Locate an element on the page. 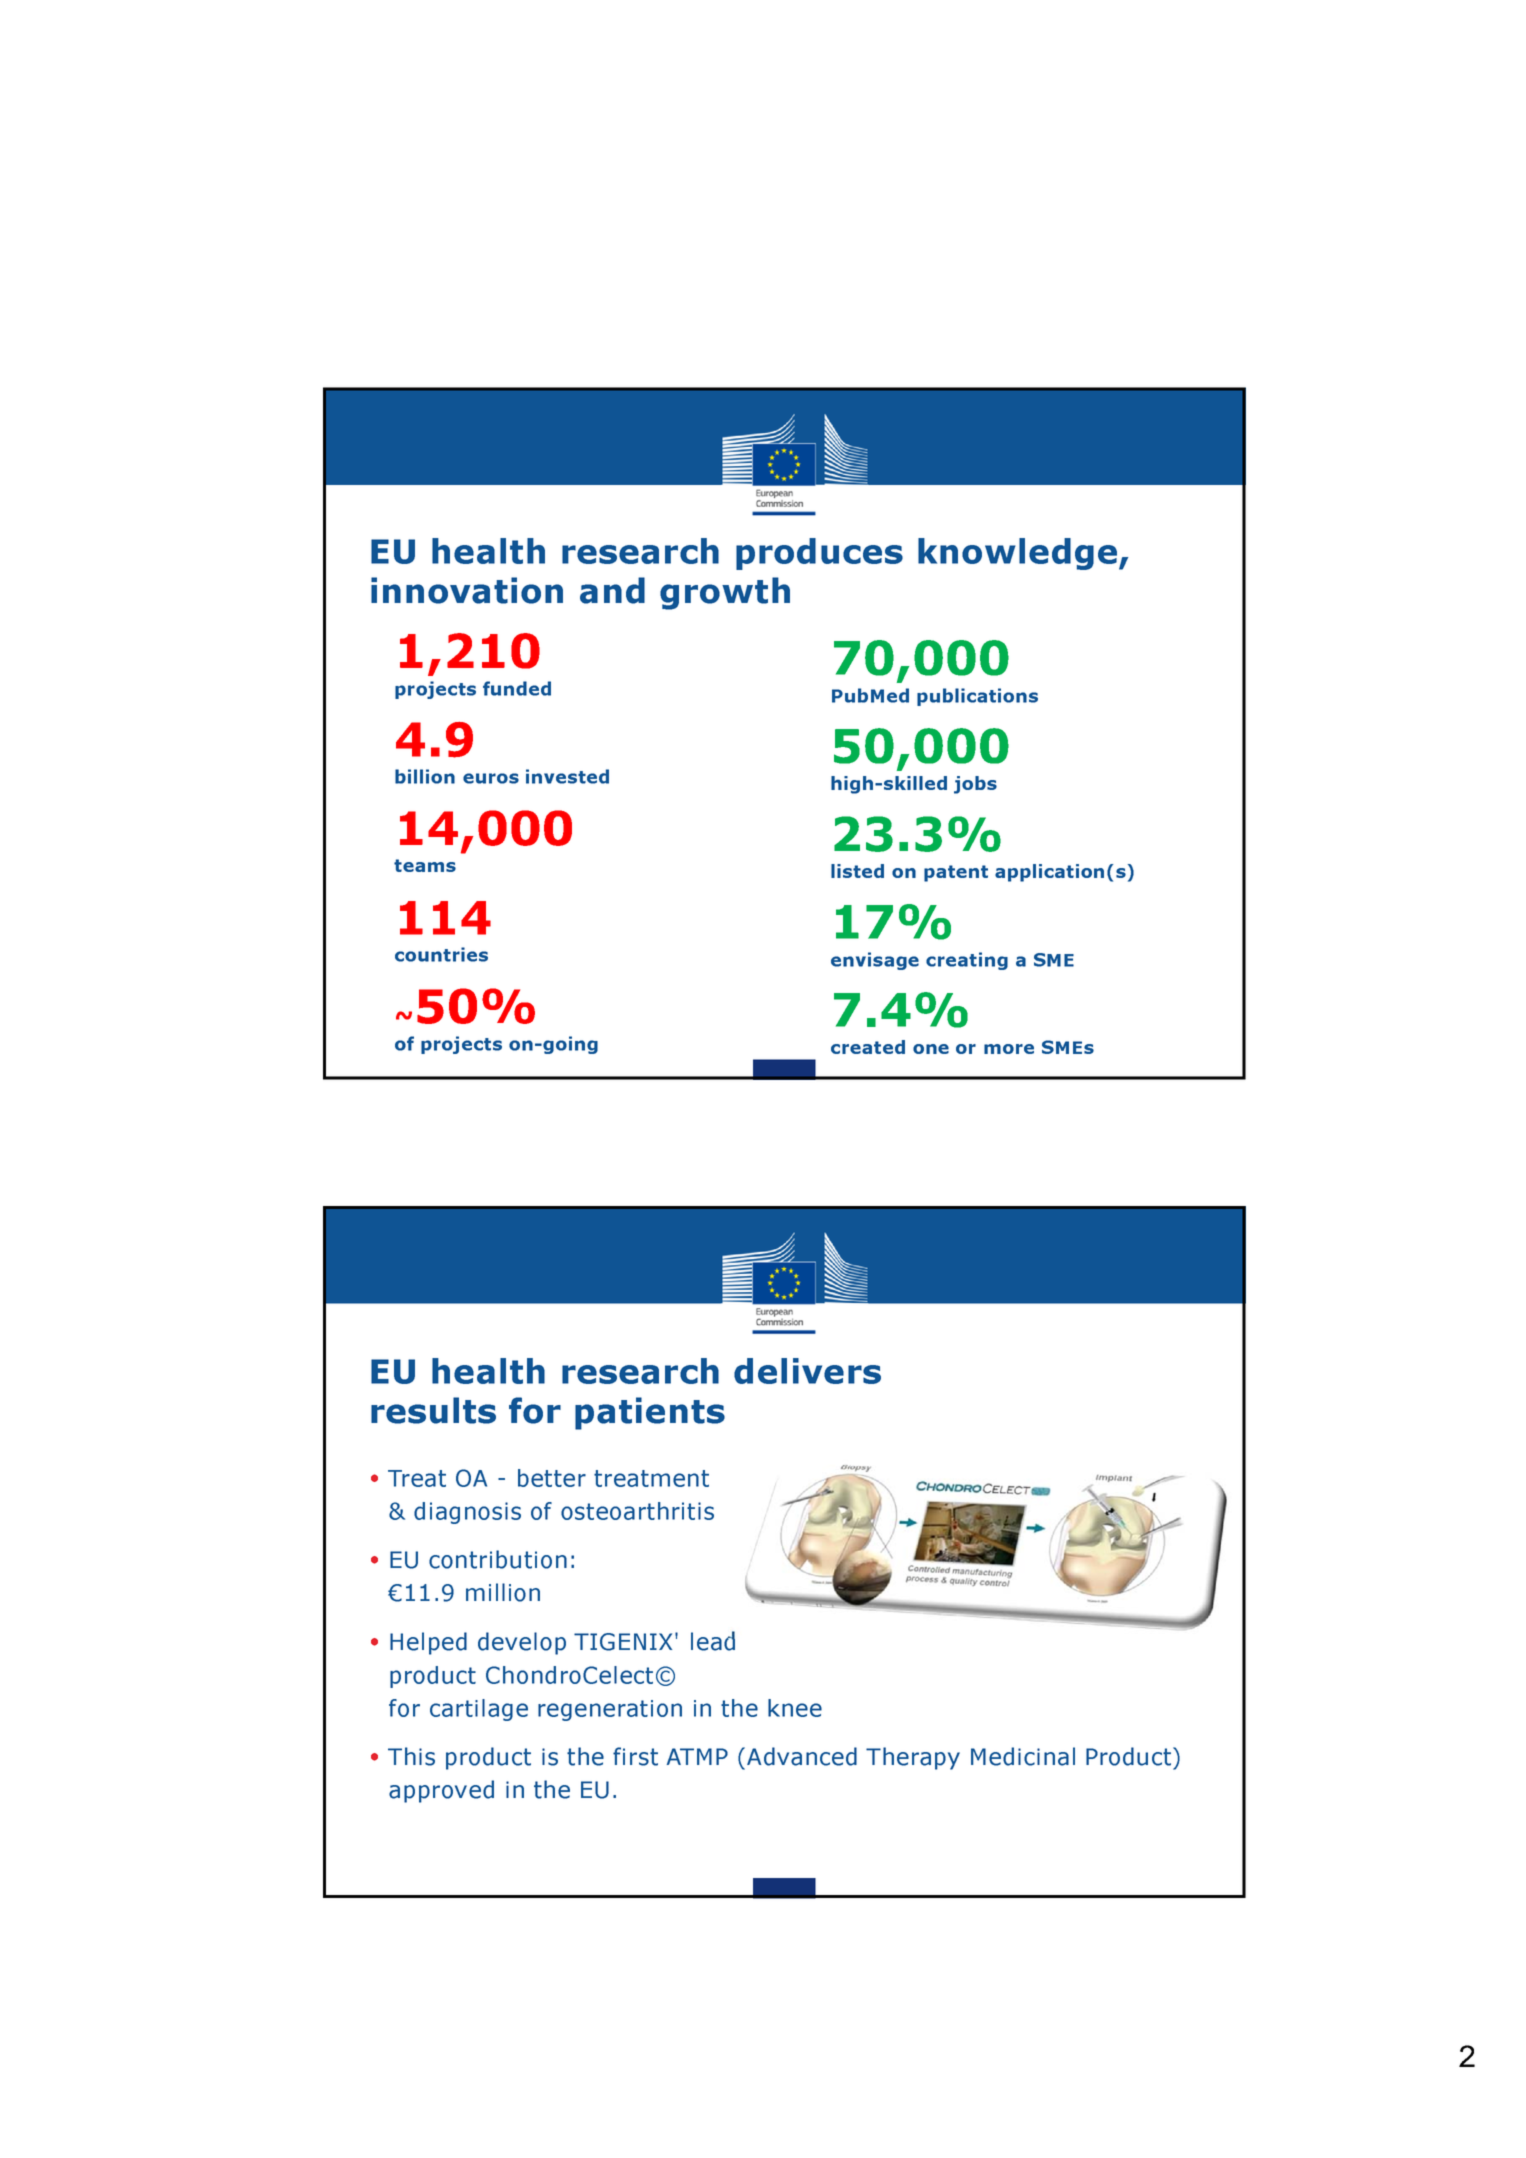 This image has width=1526, height=2158. knowledge is located at coordinates (1019, 554).
